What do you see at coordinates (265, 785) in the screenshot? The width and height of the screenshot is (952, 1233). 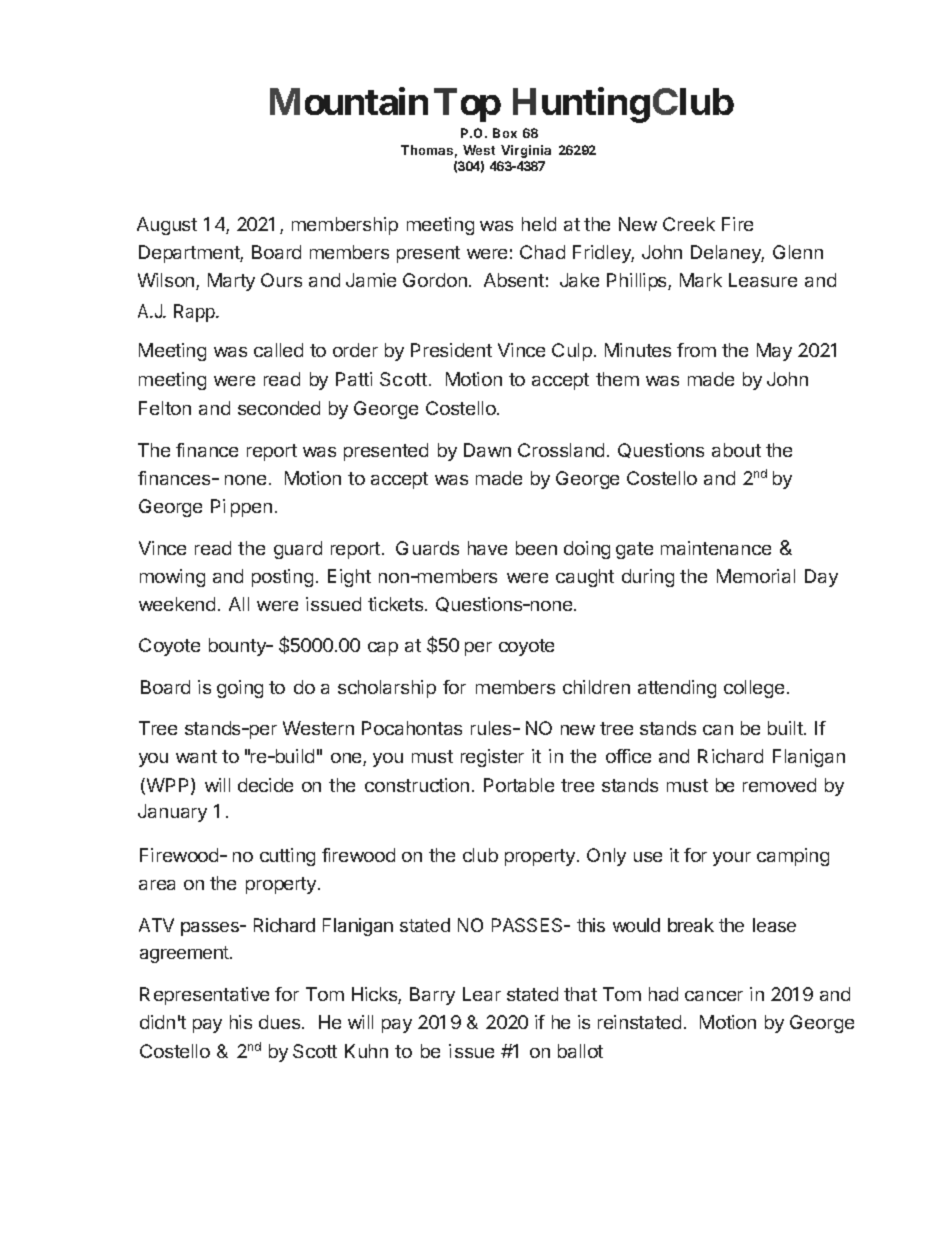 I see `decide` at bounding box center [265, 785].
